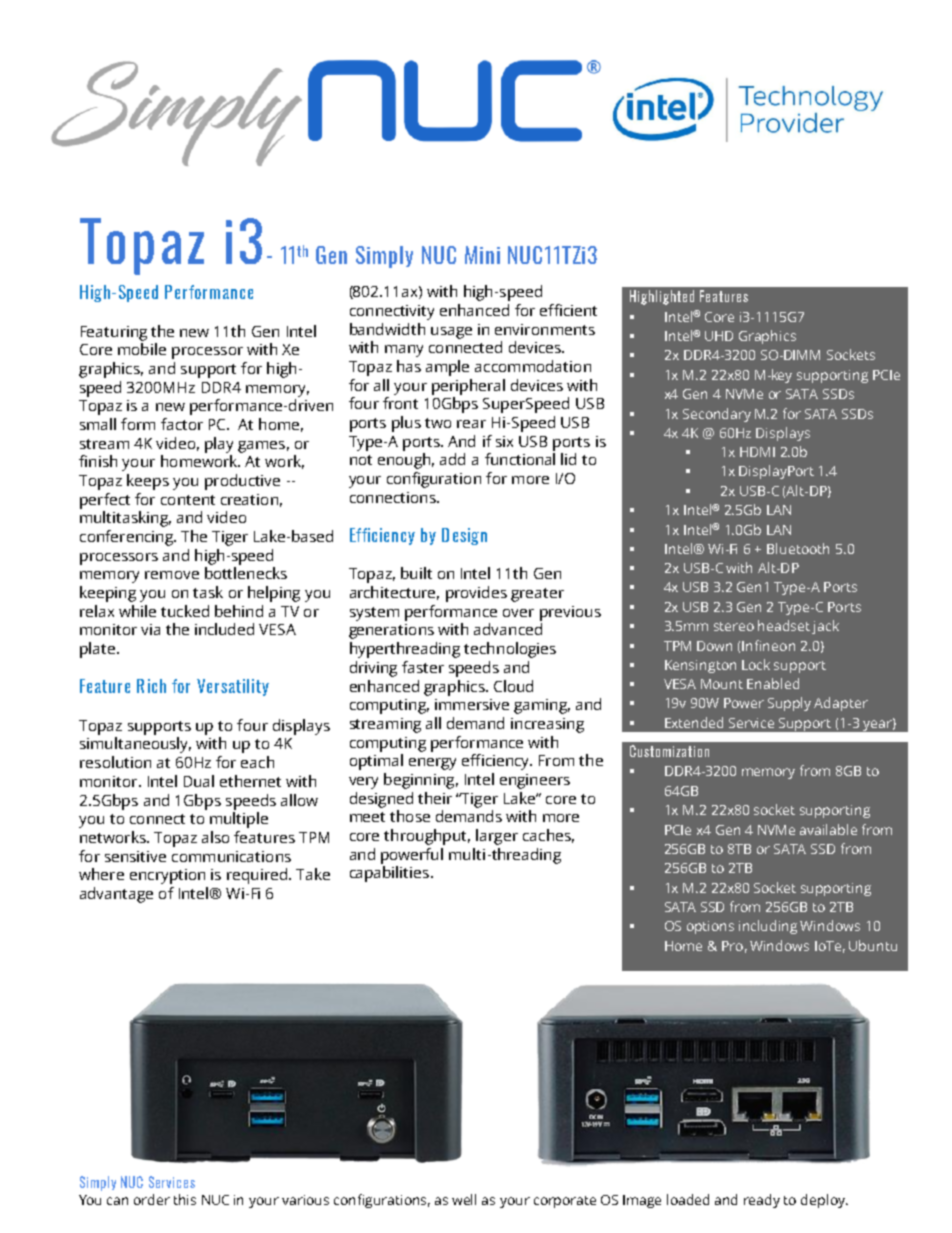 Image resolution: width=952 pixels, height=1233 pixels. I want to click on Featuring, so click(114, 333).
